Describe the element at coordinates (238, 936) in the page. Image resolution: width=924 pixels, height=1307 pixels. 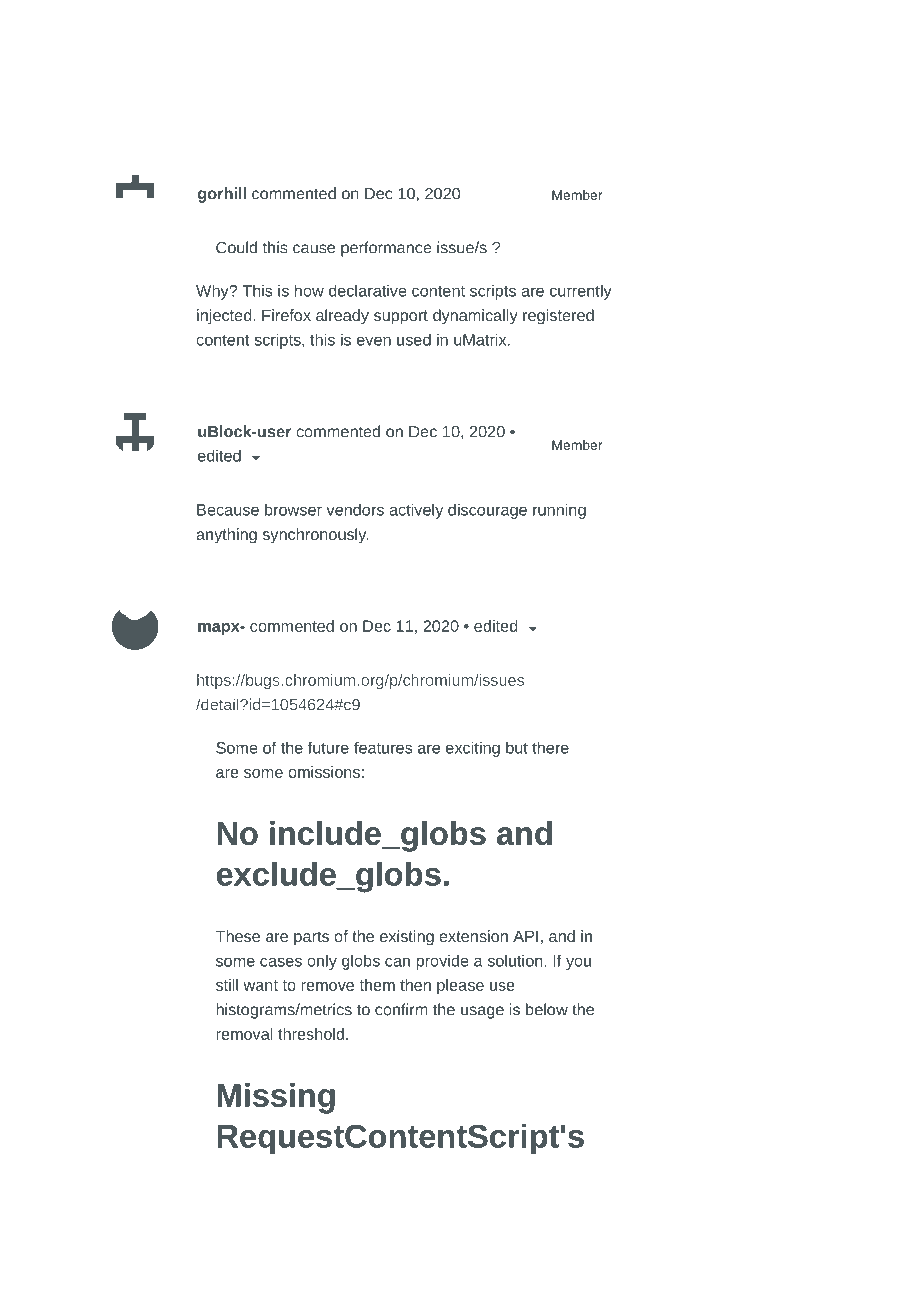
I see `These` at that location.
